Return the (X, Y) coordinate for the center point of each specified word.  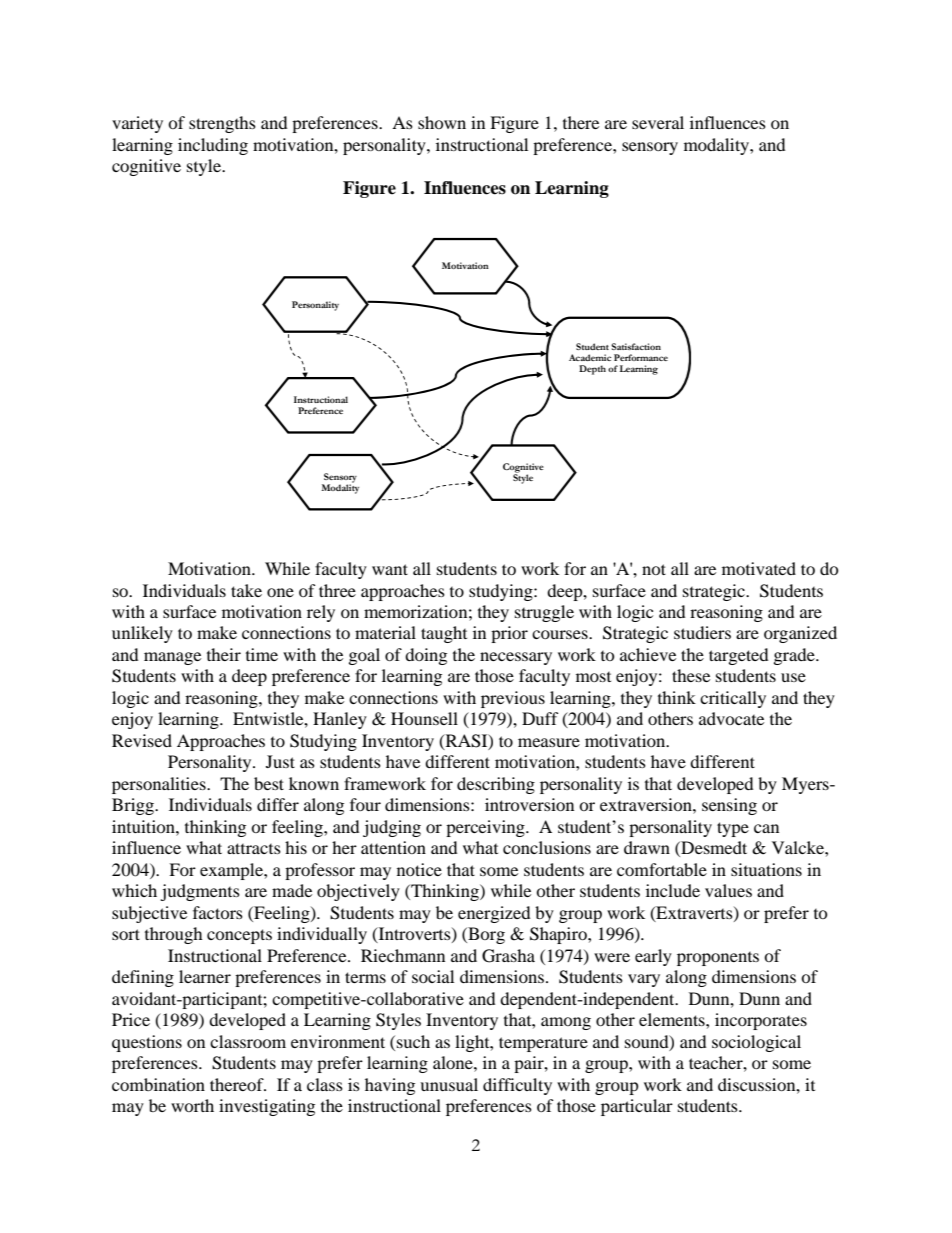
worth (192, 1105)
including (213, 146)
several (658, 122)
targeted (739, 656)
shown (442, 122)
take (246, 590)
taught (444, 634)
